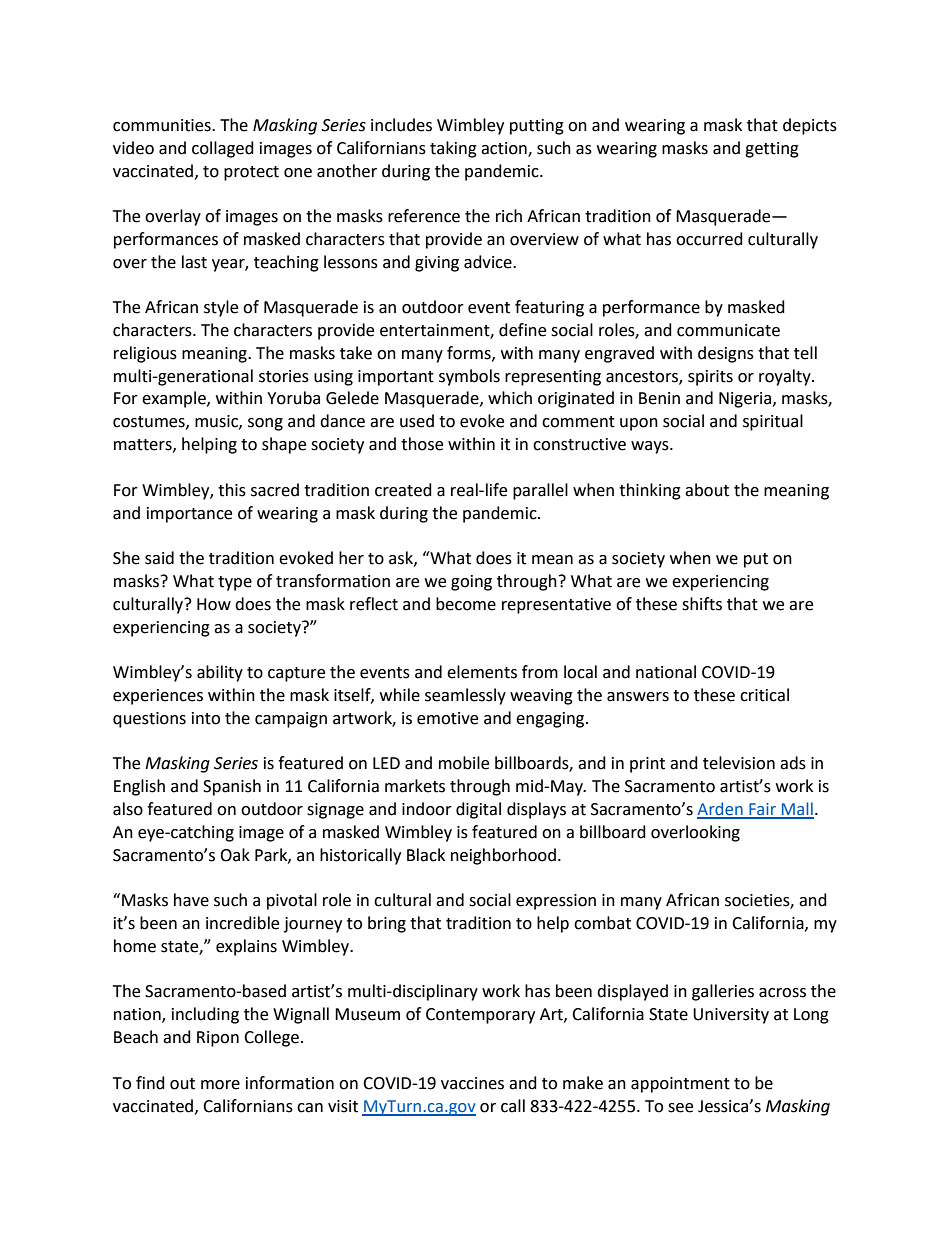 This screenshot has width=952, height=1233. What do you see at coordinates (232, 787) in the screenshot?
I see `Spanish` at bounding box center [232, 787].
